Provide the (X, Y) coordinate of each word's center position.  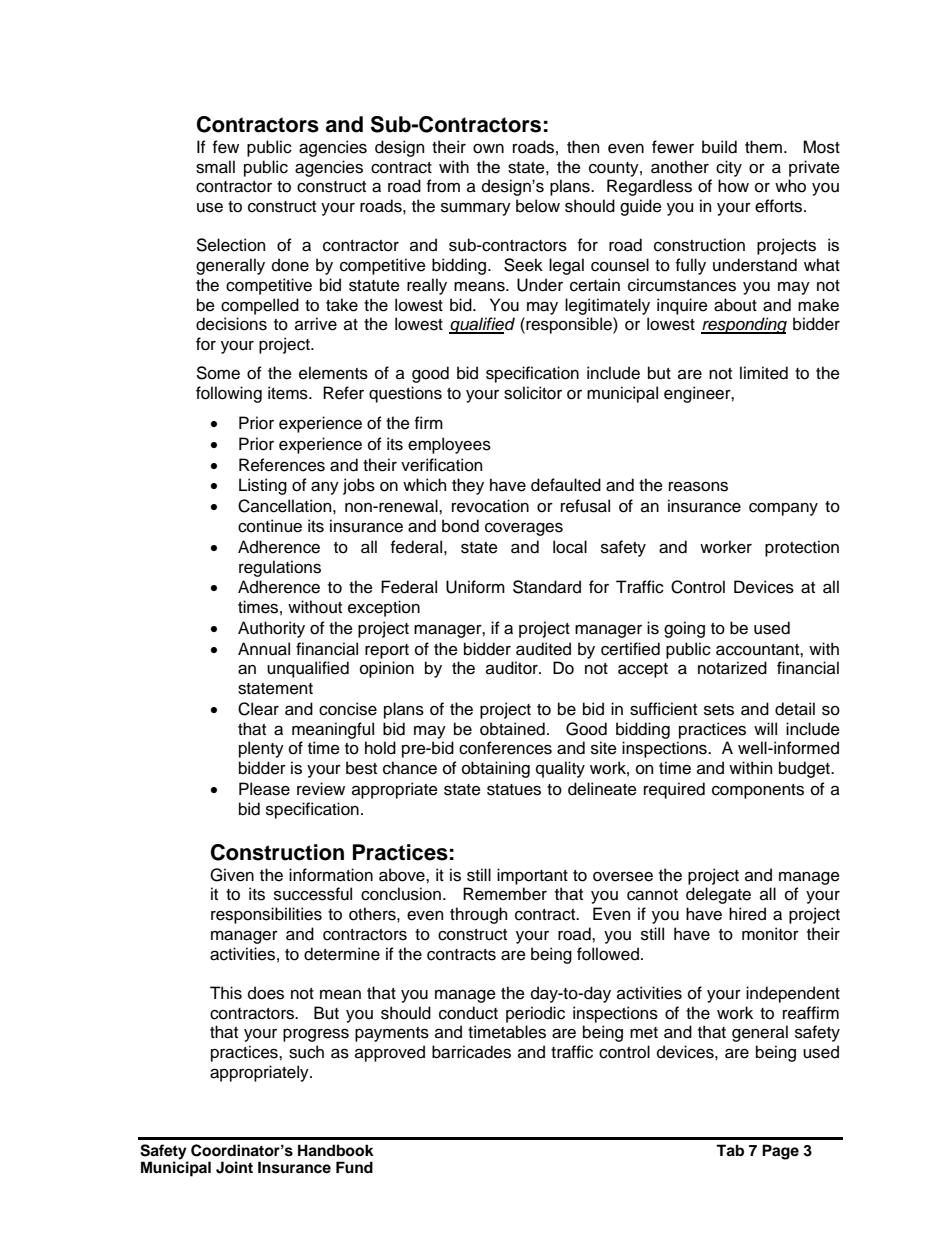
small (215, 167)
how (733, 186)
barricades (471, 1052)
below (538, 206)
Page (780, 1152)
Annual (264, 649)
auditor (513, 668)
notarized (732, 668)
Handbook (336, 1150)
